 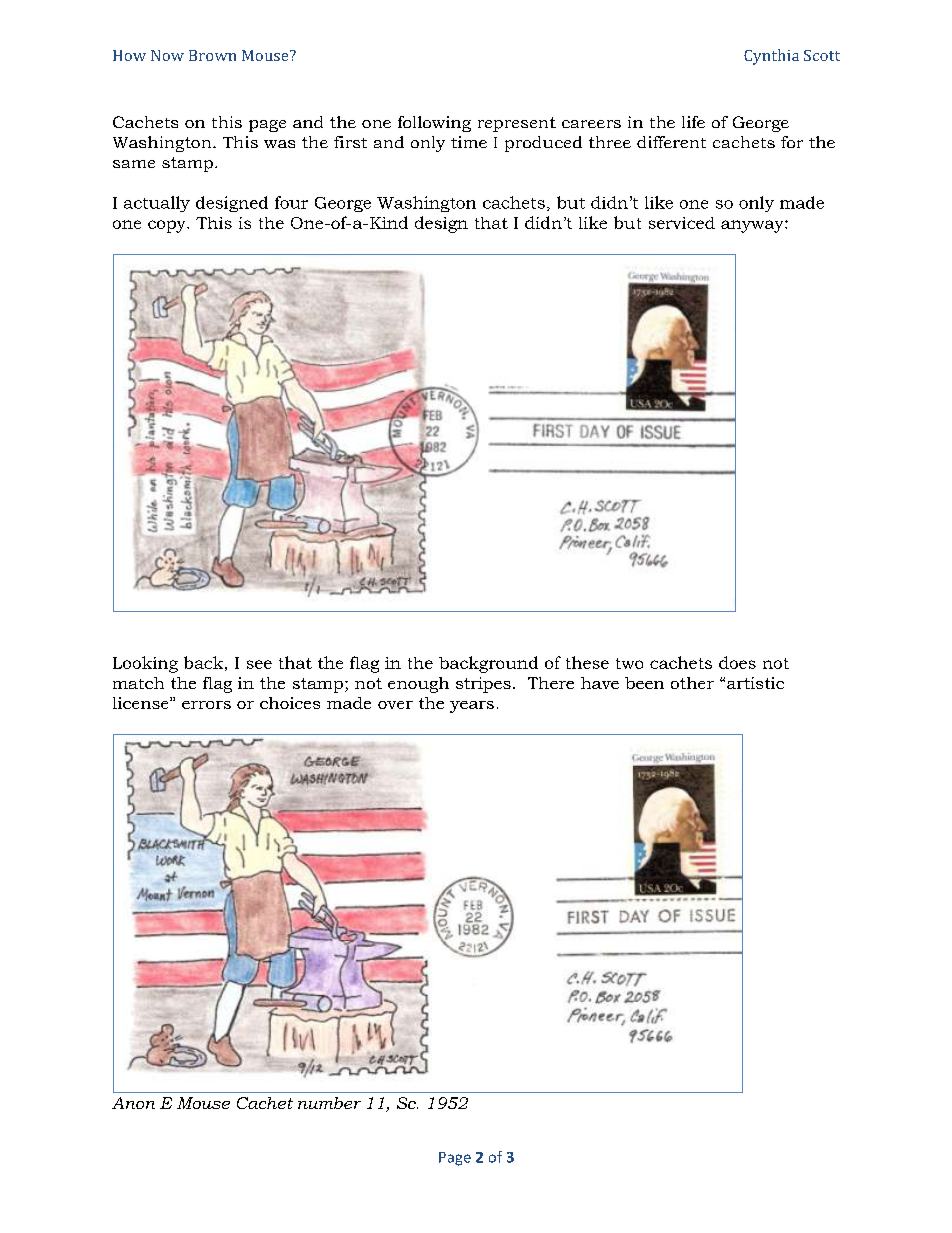 What do you see at coordinates (434, 124) in the document?
I see `following` at bounding box center [434, 124].
